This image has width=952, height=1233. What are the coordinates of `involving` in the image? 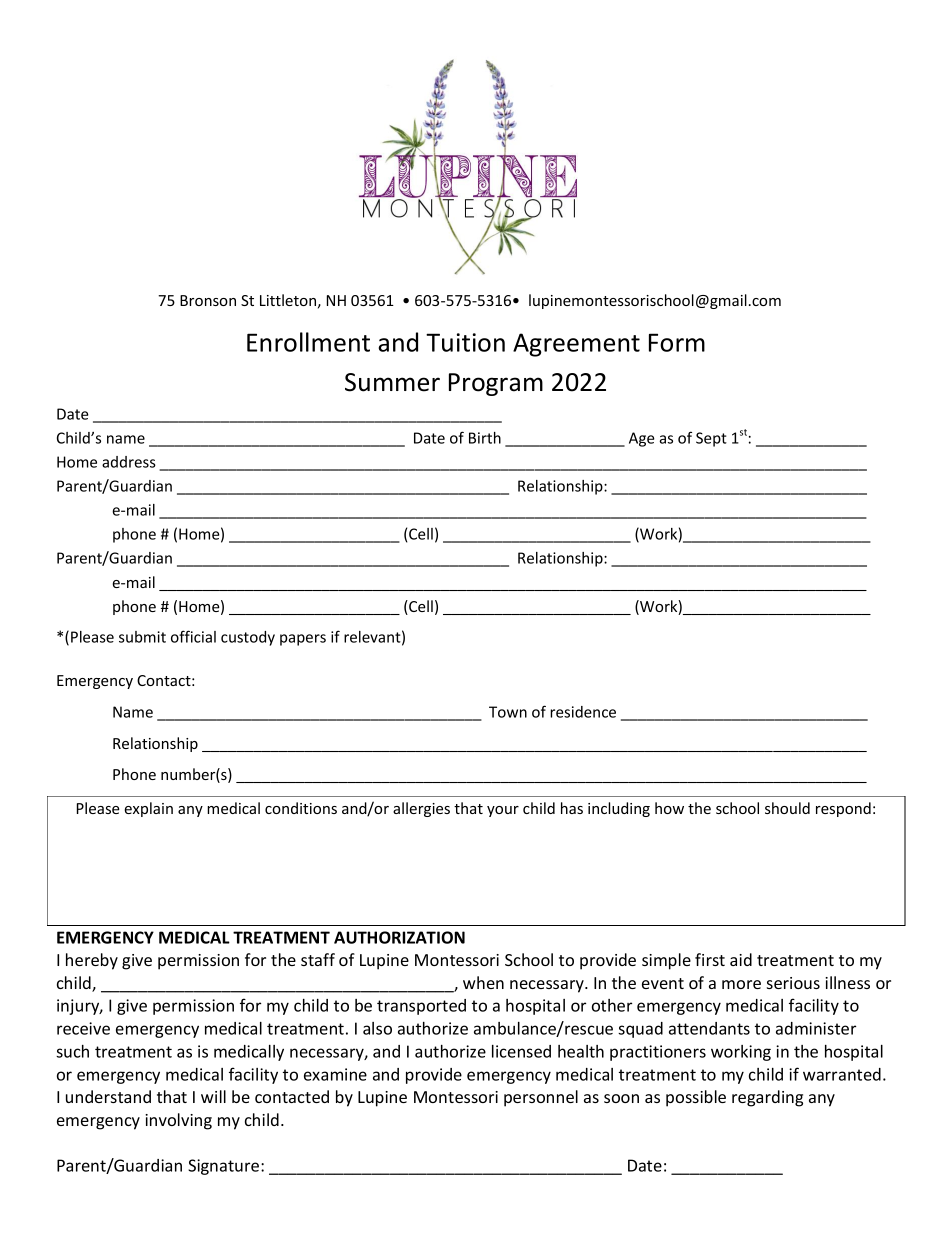 It's located at (178, 1121).
